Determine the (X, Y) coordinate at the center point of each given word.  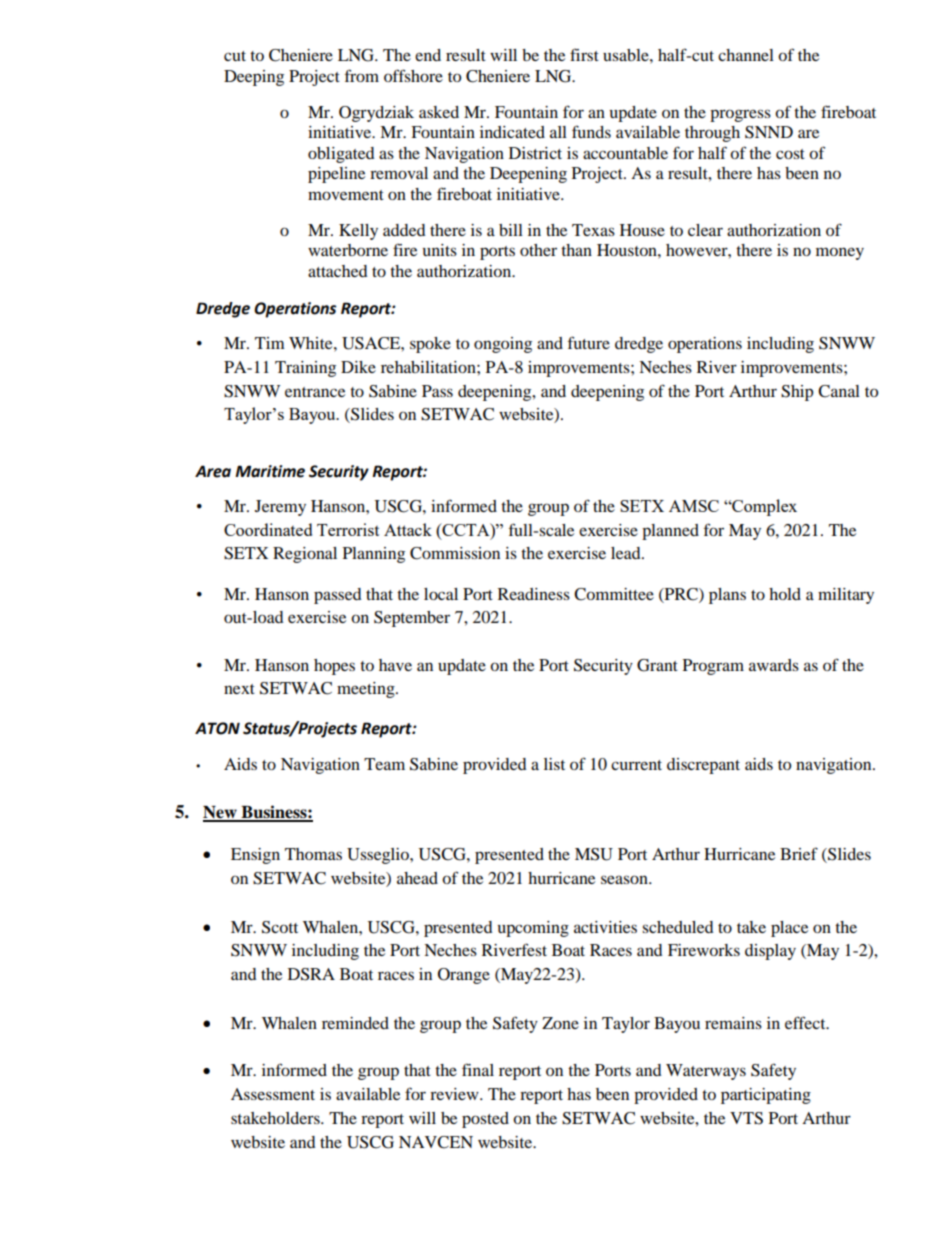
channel (746, 55)
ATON (217, 728)
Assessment (273, 1094)
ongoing (503, 345)
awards (774, 665)
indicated (512, 132)
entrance (315, 392)
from (362, 75)
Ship (797, 393)
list (554, 764)
